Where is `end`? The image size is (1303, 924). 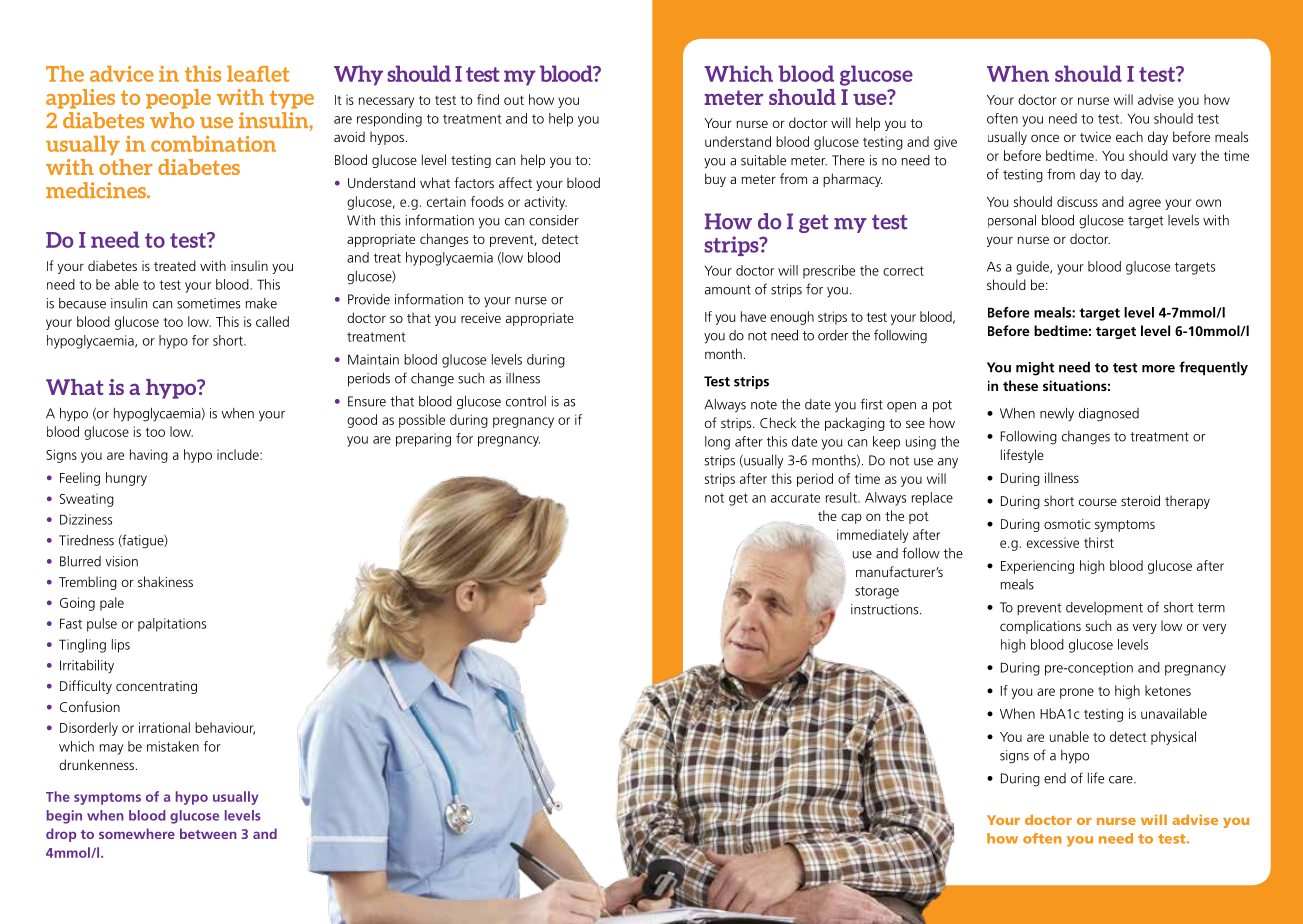 end is located at coordinates (1055, 778).
